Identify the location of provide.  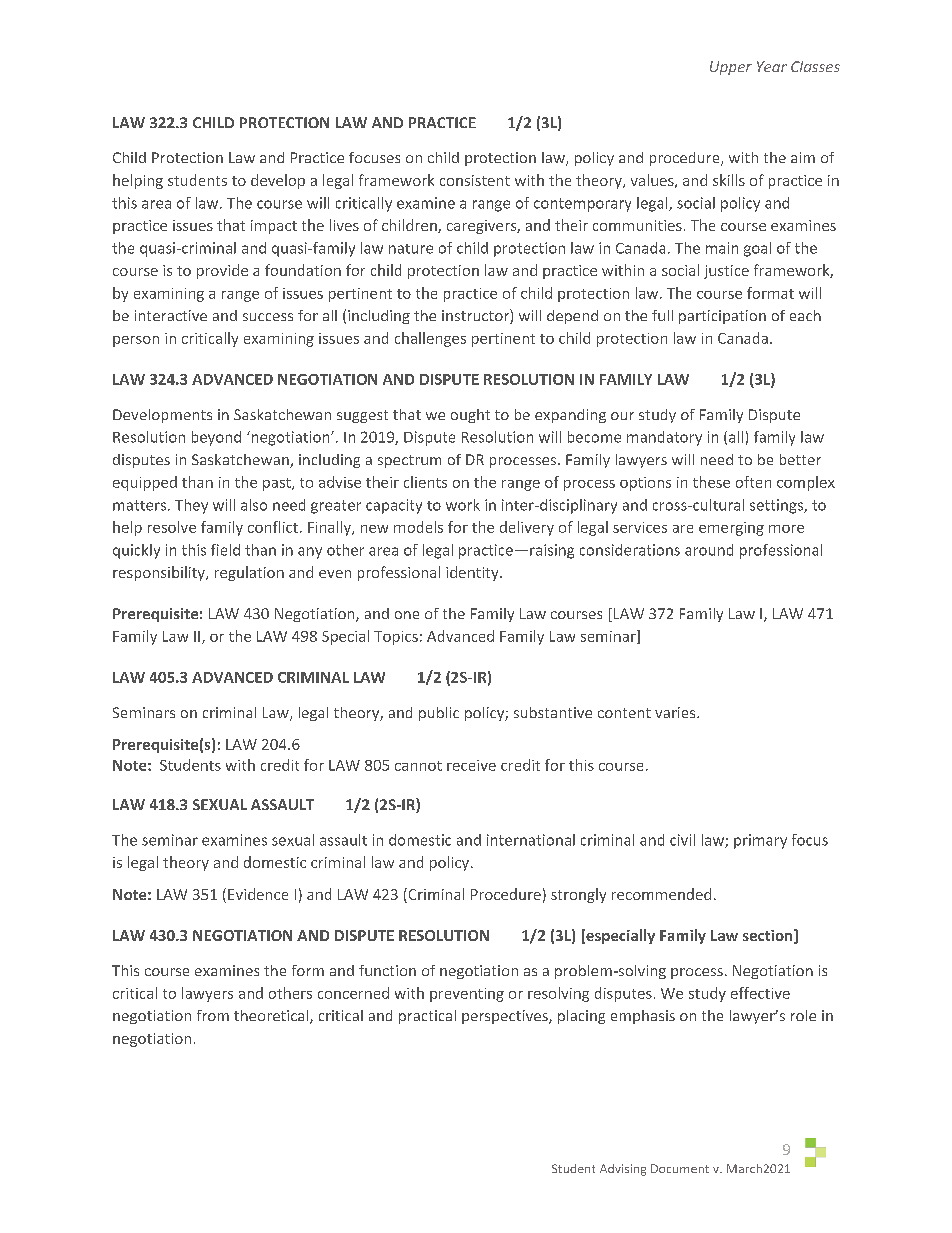
(222, 271).
